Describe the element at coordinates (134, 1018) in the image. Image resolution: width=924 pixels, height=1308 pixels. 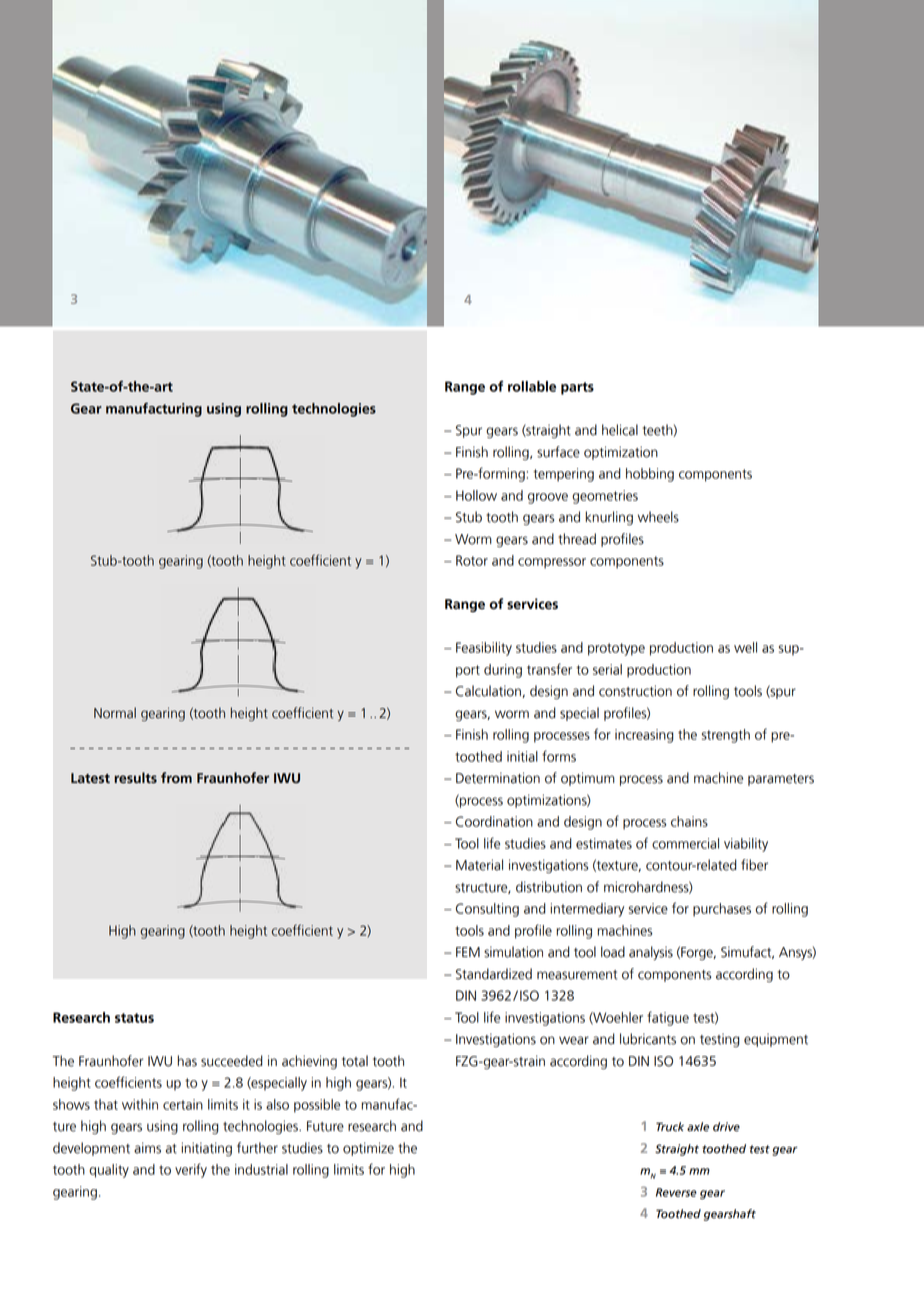
I see `status` at that location.
